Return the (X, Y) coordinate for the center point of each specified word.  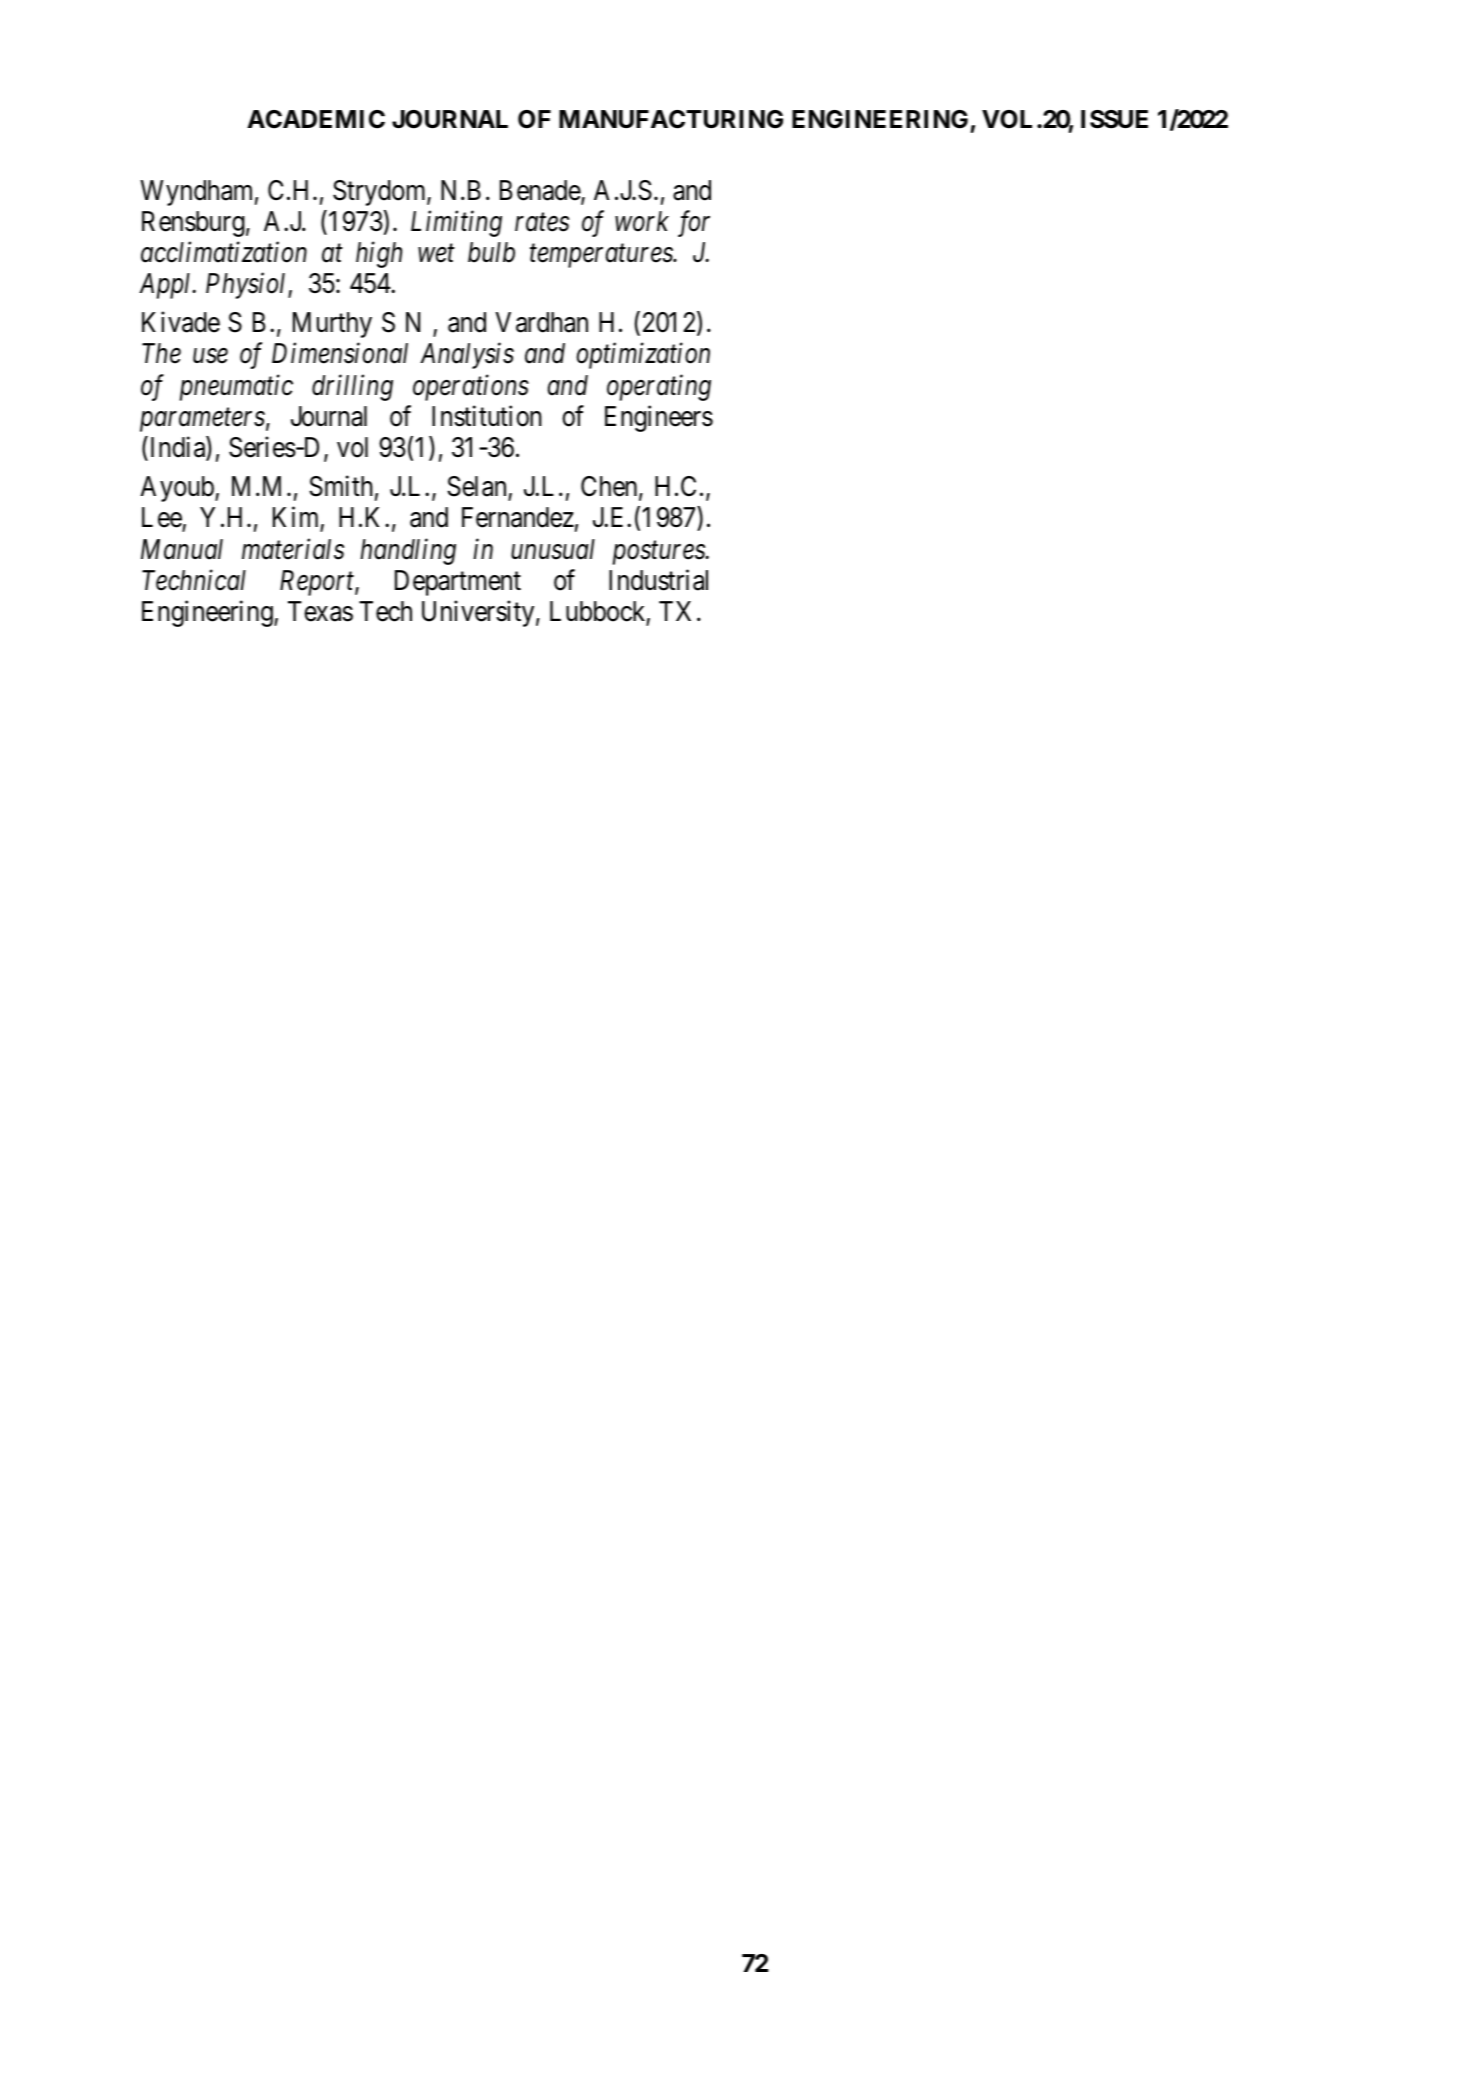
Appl (166, 286)
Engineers (659, 419)
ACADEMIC (316, 119)
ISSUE (1114, 119)
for (694, 223)
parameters (202, 420)
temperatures (602, 256)
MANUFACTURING (671, 119)
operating (659, 388)
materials (293, 549)
